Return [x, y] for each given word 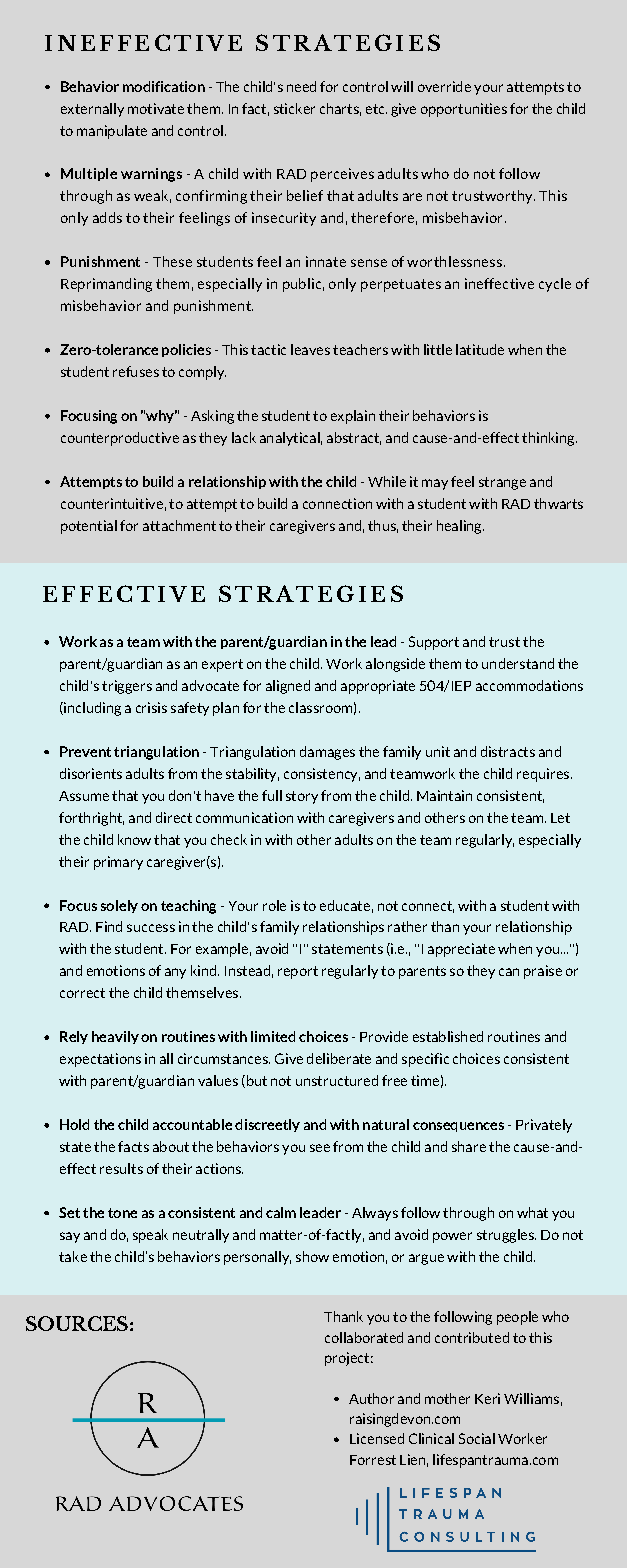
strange [502, 483]
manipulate [112, 132]
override [444, 86]
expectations [100, 1060]
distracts [508, 751]
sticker [294, 108]
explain [353, 417]
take [73, 1256]
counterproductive [120, 439]
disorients [91, 773]
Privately [544, 1126]
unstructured [337, 1080]
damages [327, 753]
